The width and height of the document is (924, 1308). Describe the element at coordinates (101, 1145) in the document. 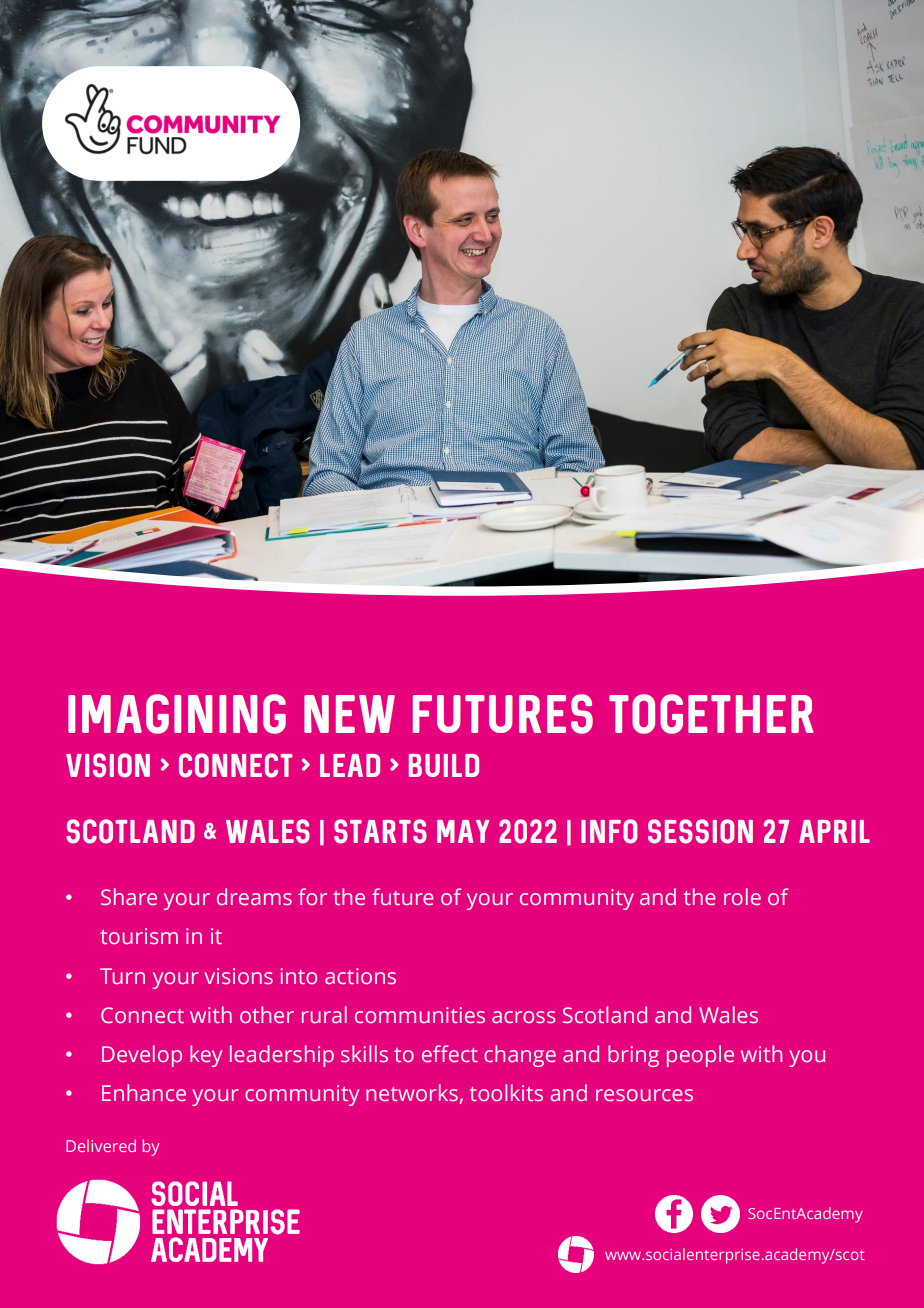

I see `Delivered` at that location.
